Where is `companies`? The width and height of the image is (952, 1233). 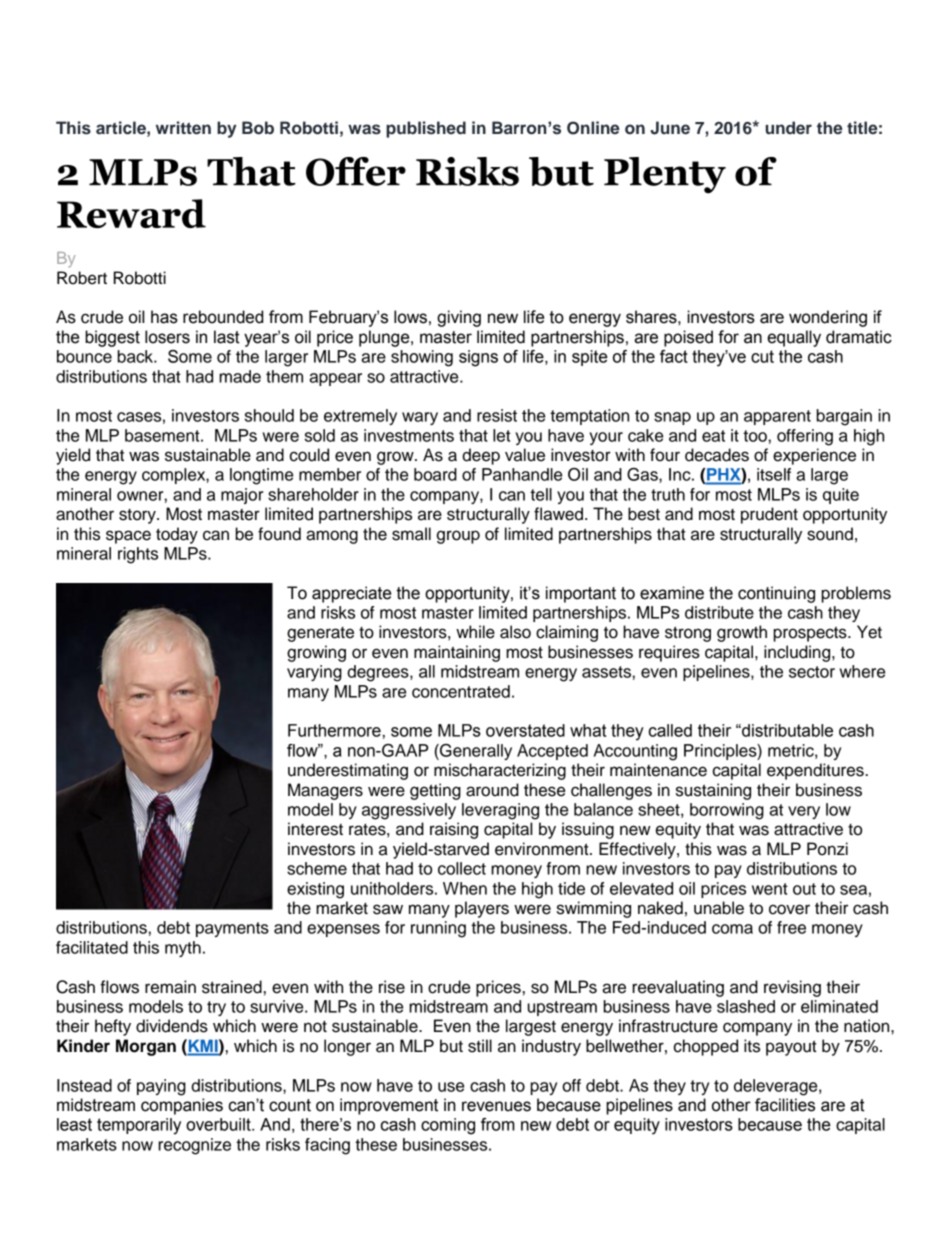 companies is located at coordinates (182, 1106).
